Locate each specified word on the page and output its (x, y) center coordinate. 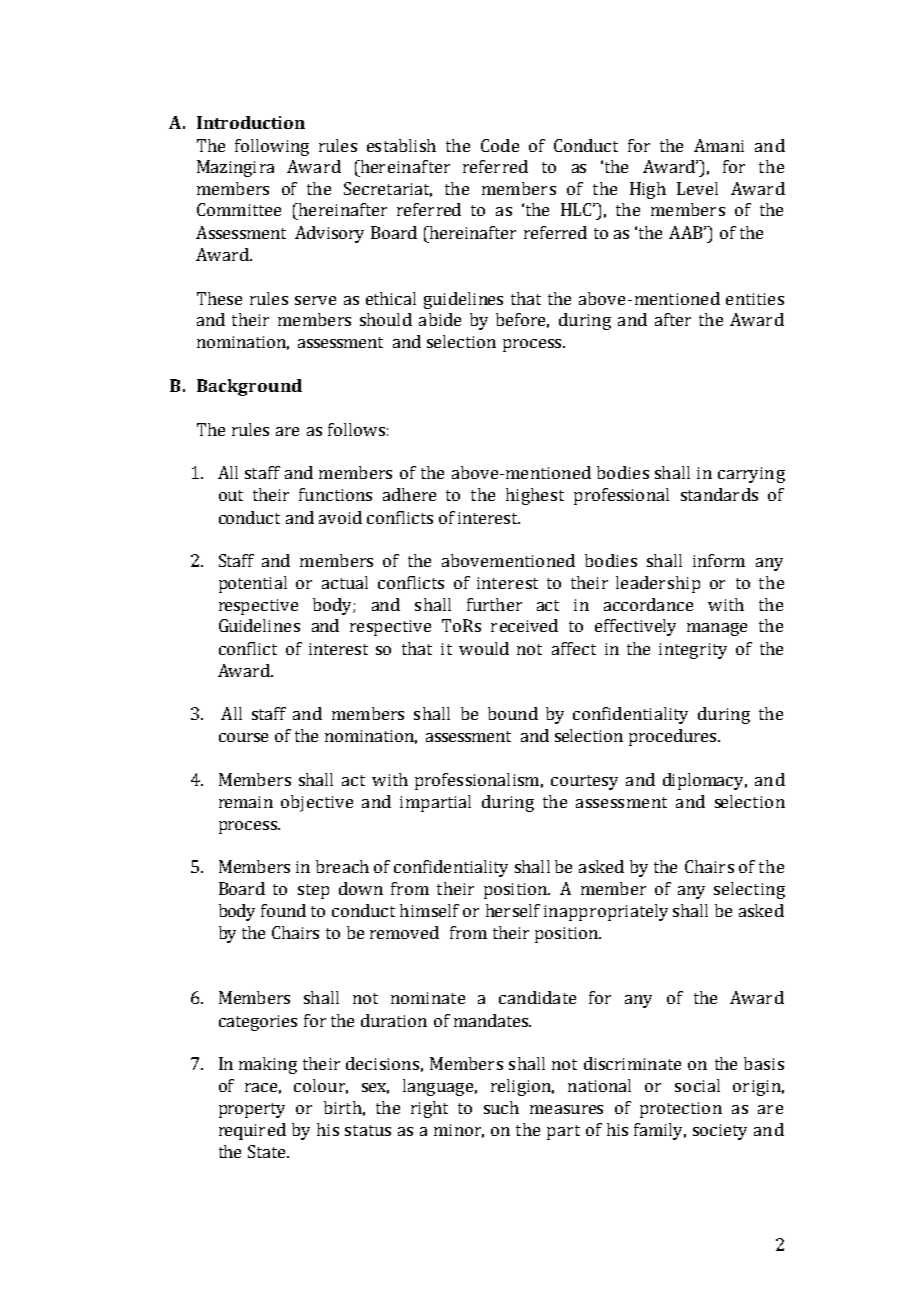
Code (500, 145)
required (252, 1131)
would (484, 648)
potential (253, 584)
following (272, 147)
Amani (719, 145)
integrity (693, 651)
